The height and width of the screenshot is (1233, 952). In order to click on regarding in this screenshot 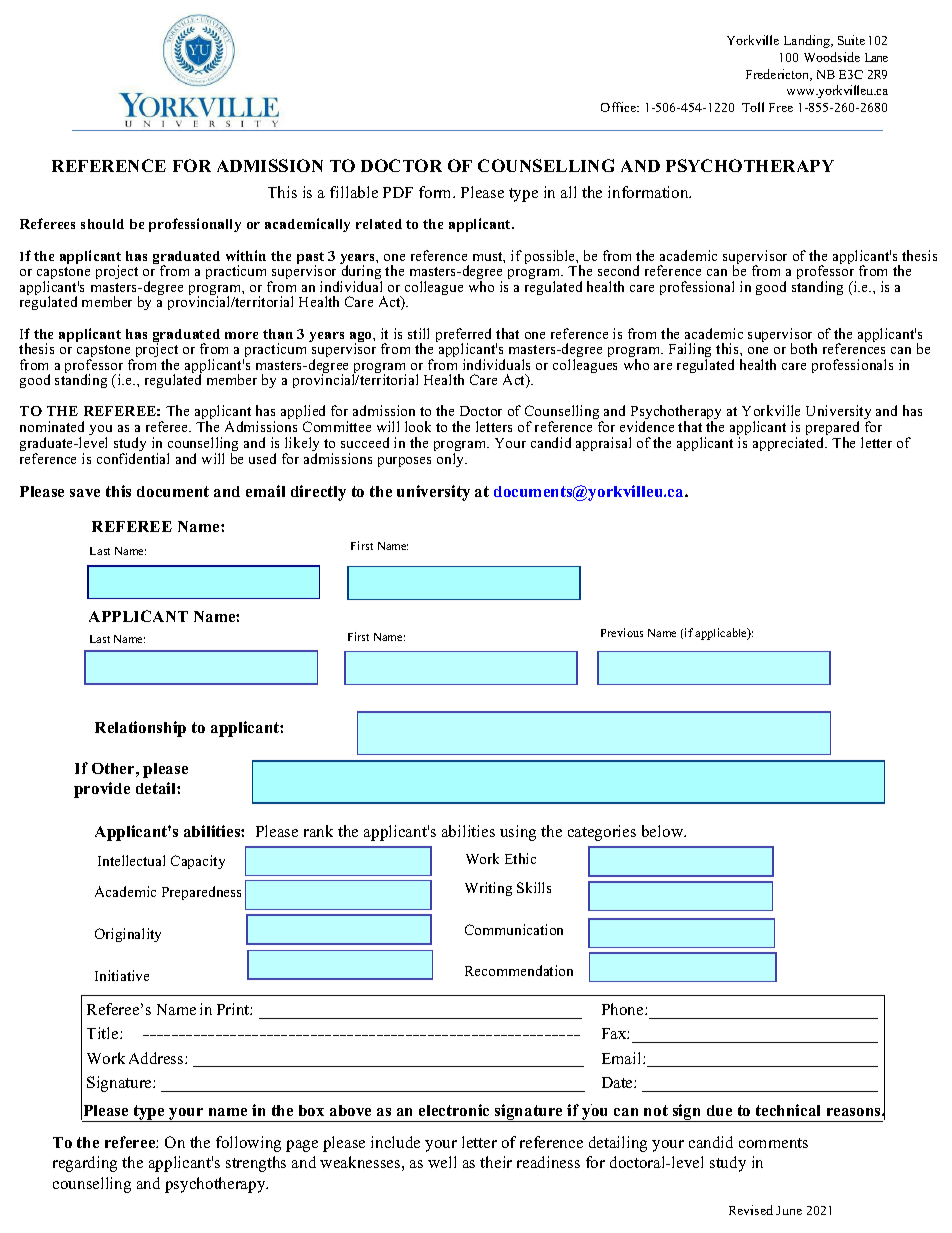, I will do `click(85, 1164)`.
